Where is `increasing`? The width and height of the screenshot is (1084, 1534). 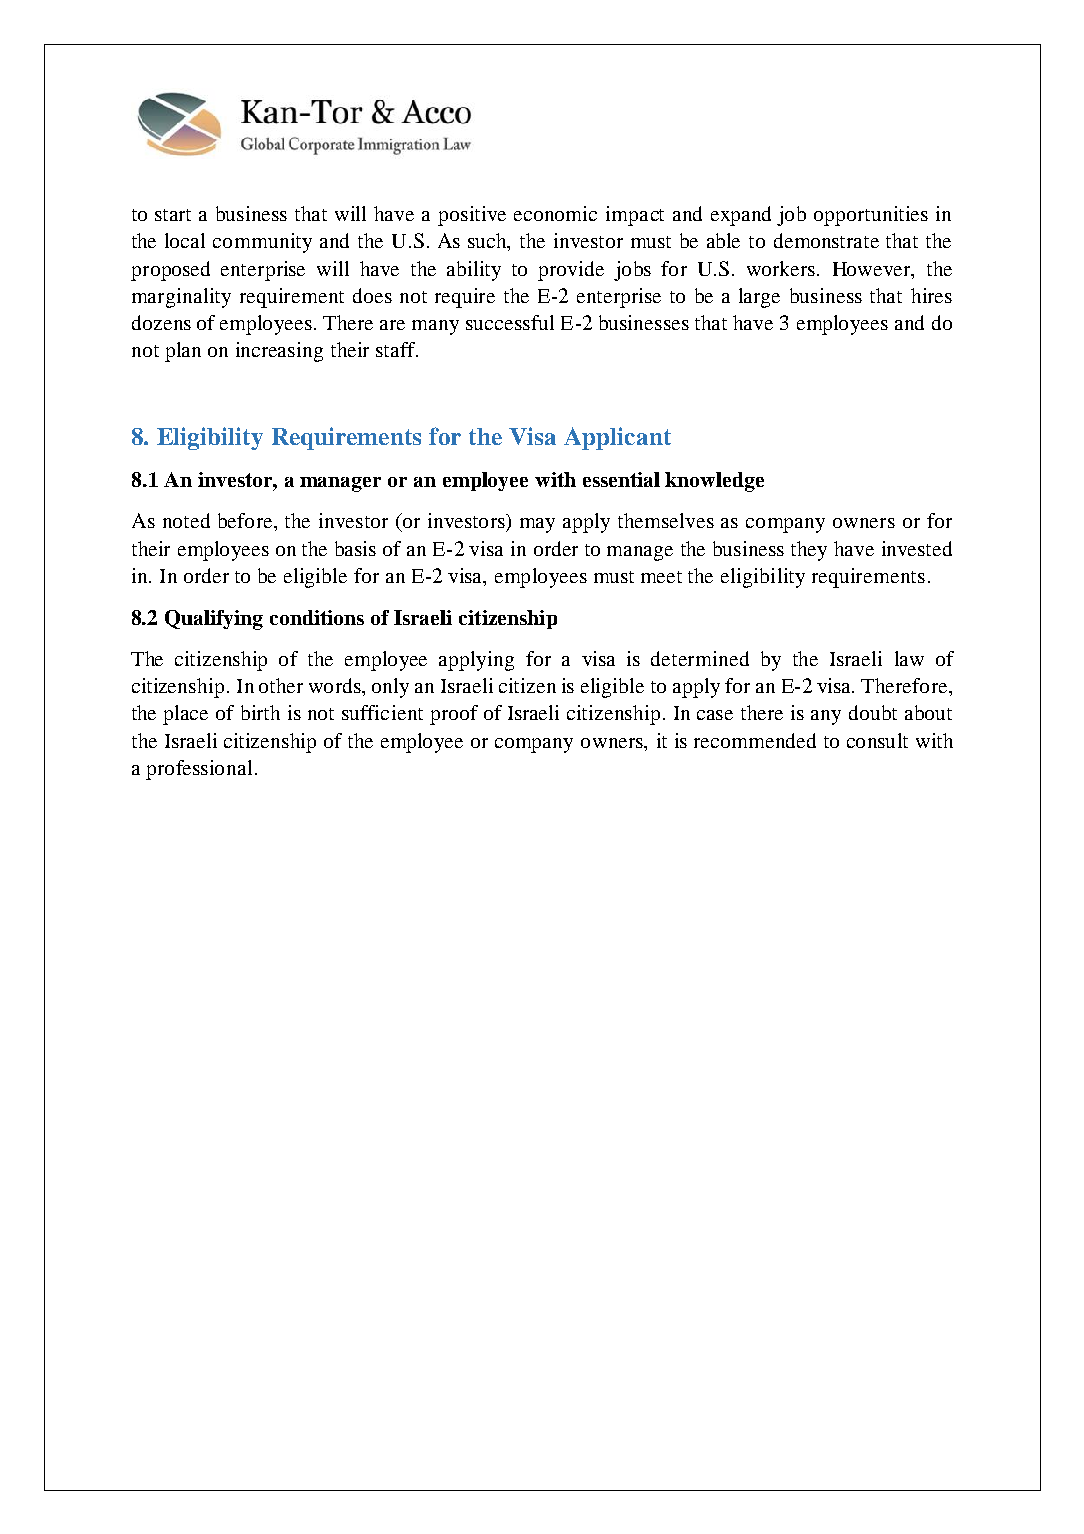 increasing is located at coordinates (279, 352).
